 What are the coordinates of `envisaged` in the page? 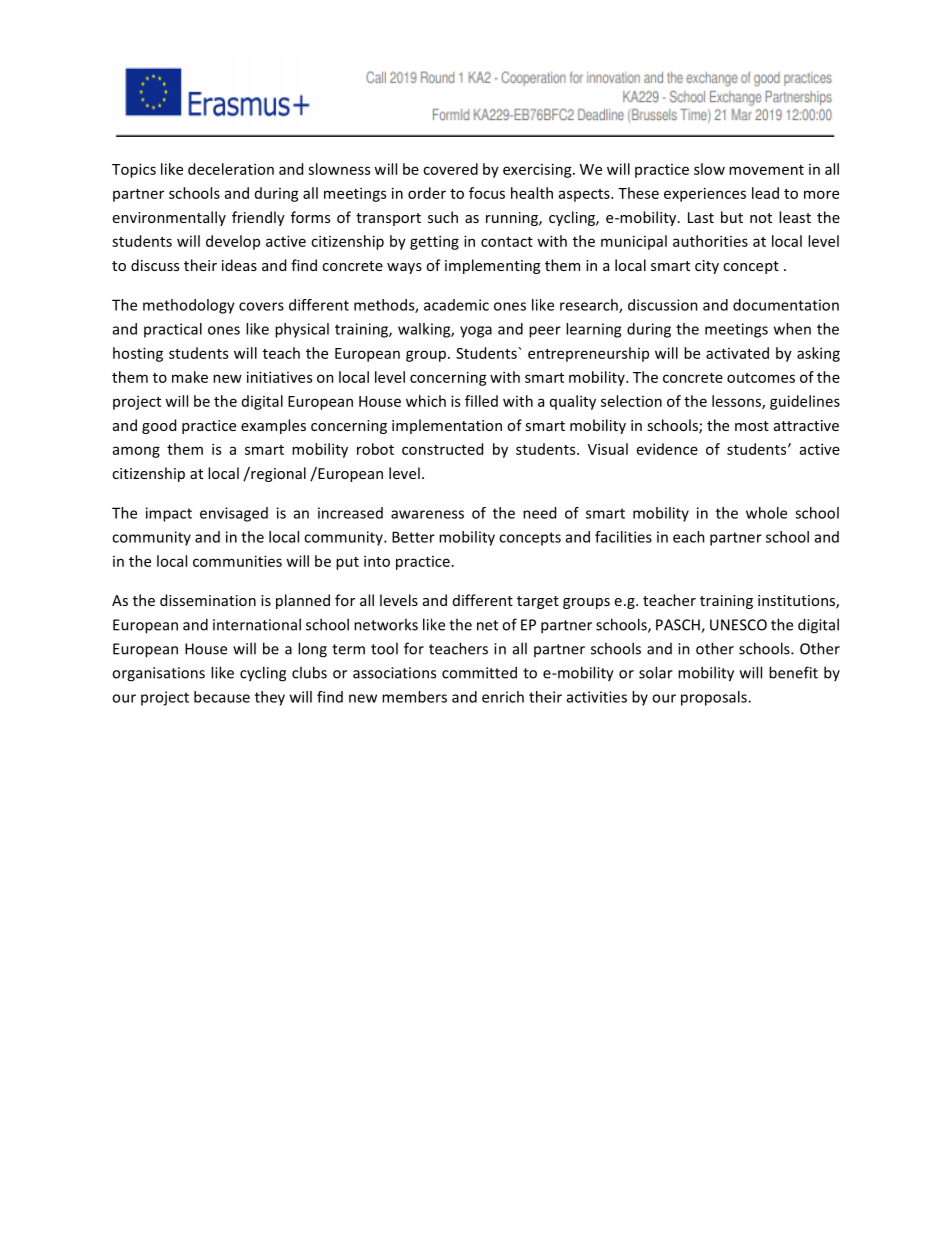 It's located at (234, 514).
